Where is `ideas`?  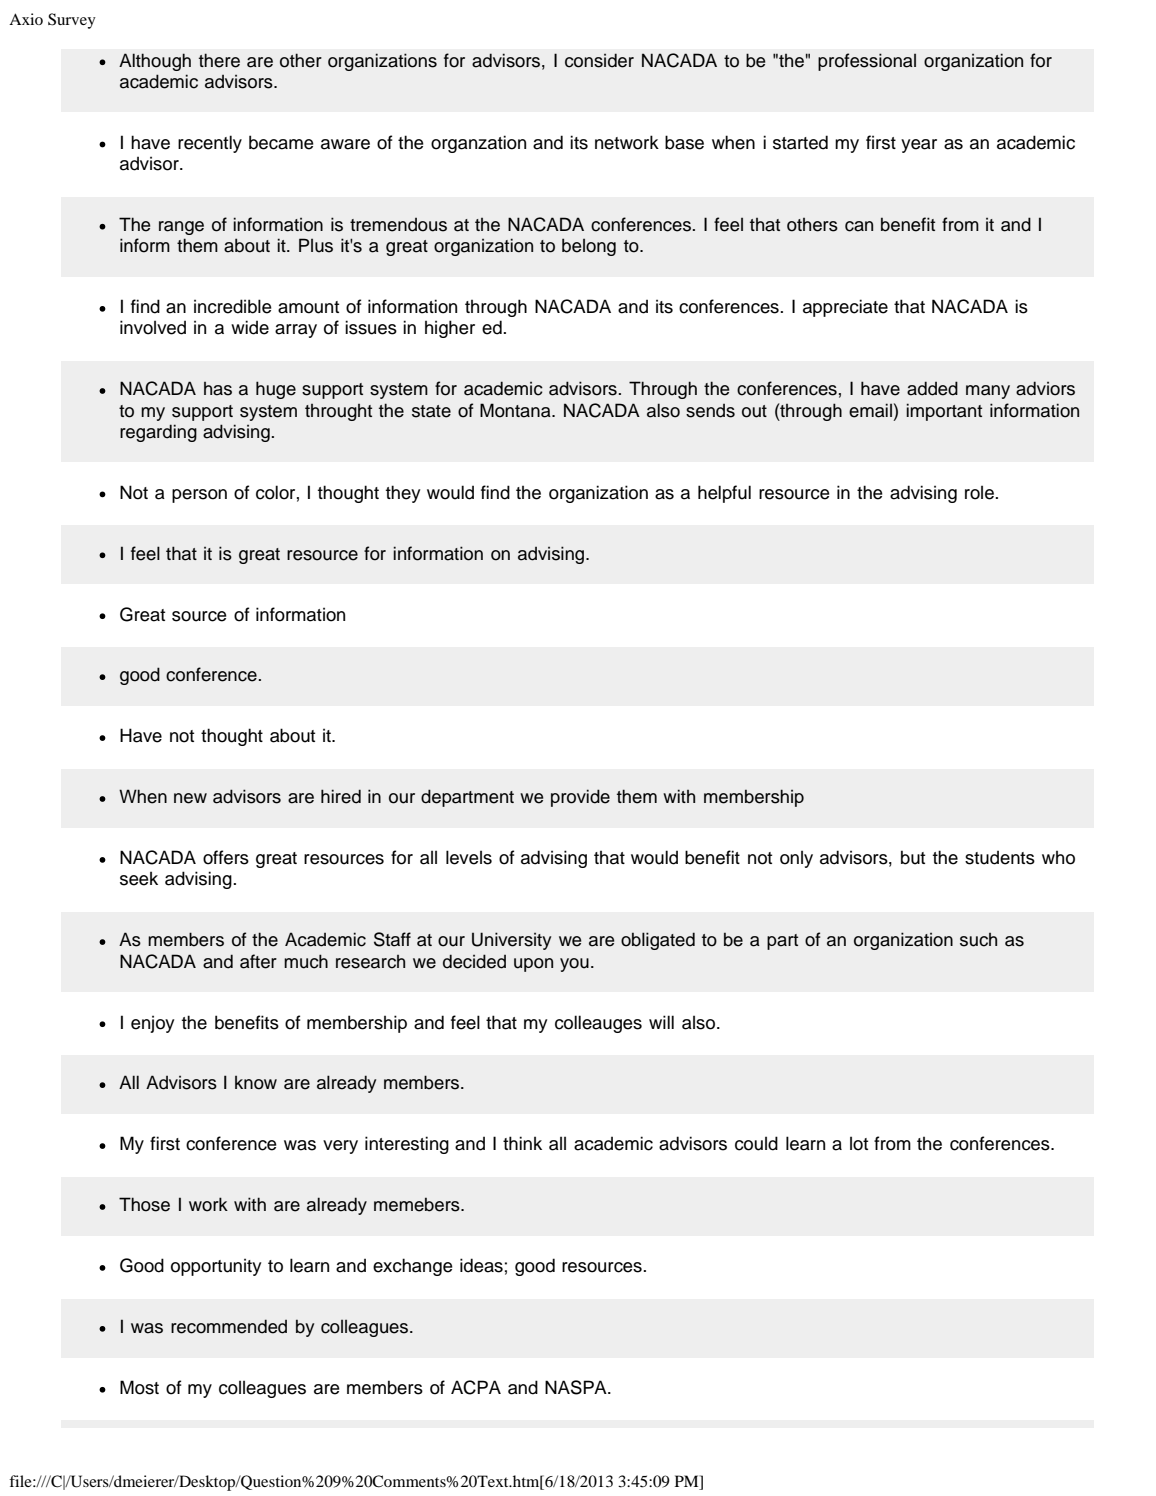
ideas is located at coordinates (481, 1265).
